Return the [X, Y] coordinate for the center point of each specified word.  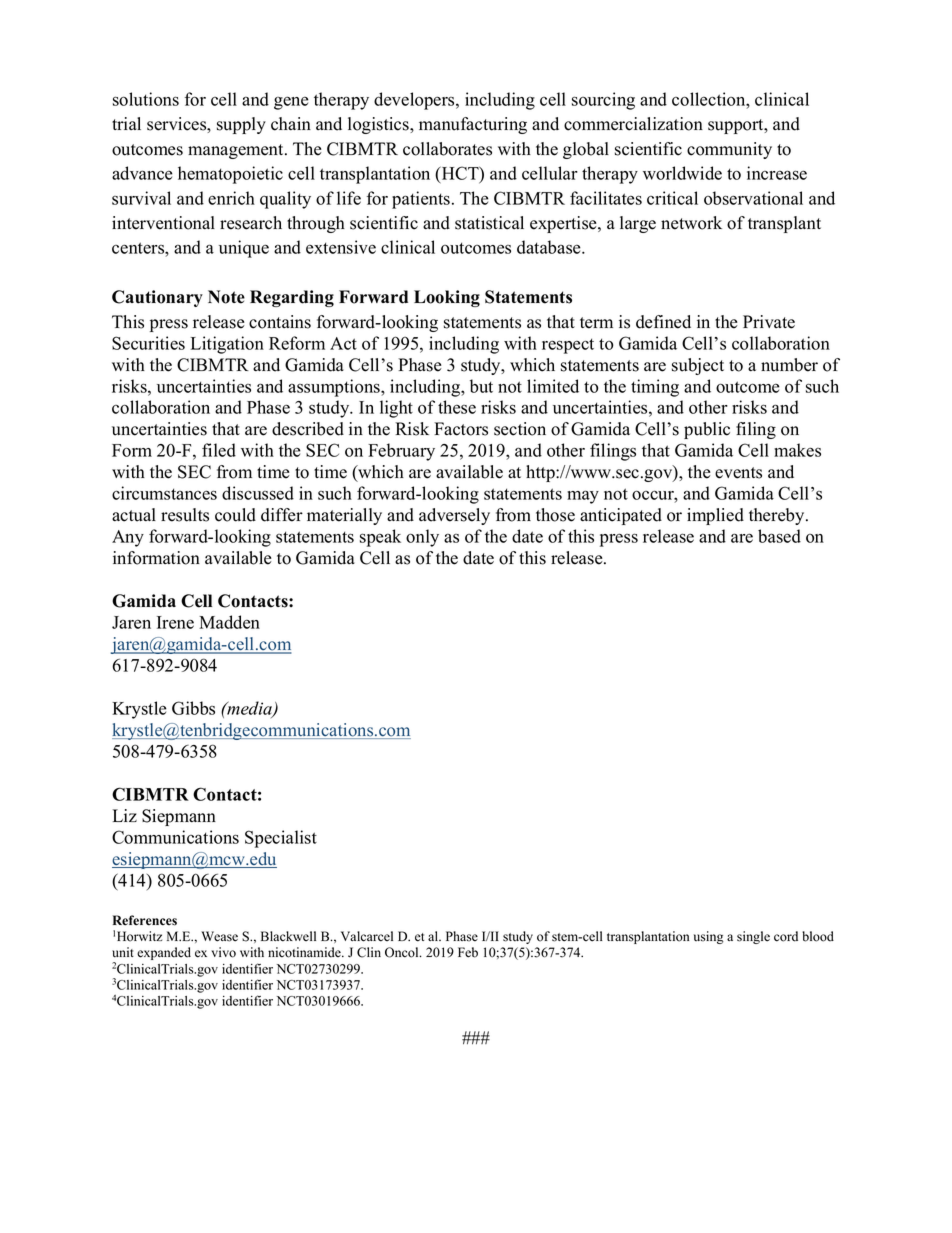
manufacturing [473, 125]
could [235, 515]
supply [241, 125]
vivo [223, 952]
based [779, 536]
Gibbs [193, 708]
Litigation [227, 345]
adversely [454, 516]
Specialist [281, 839]
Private [769, 322]
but [481, 386]
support [737, 126]
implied [715, 516]
